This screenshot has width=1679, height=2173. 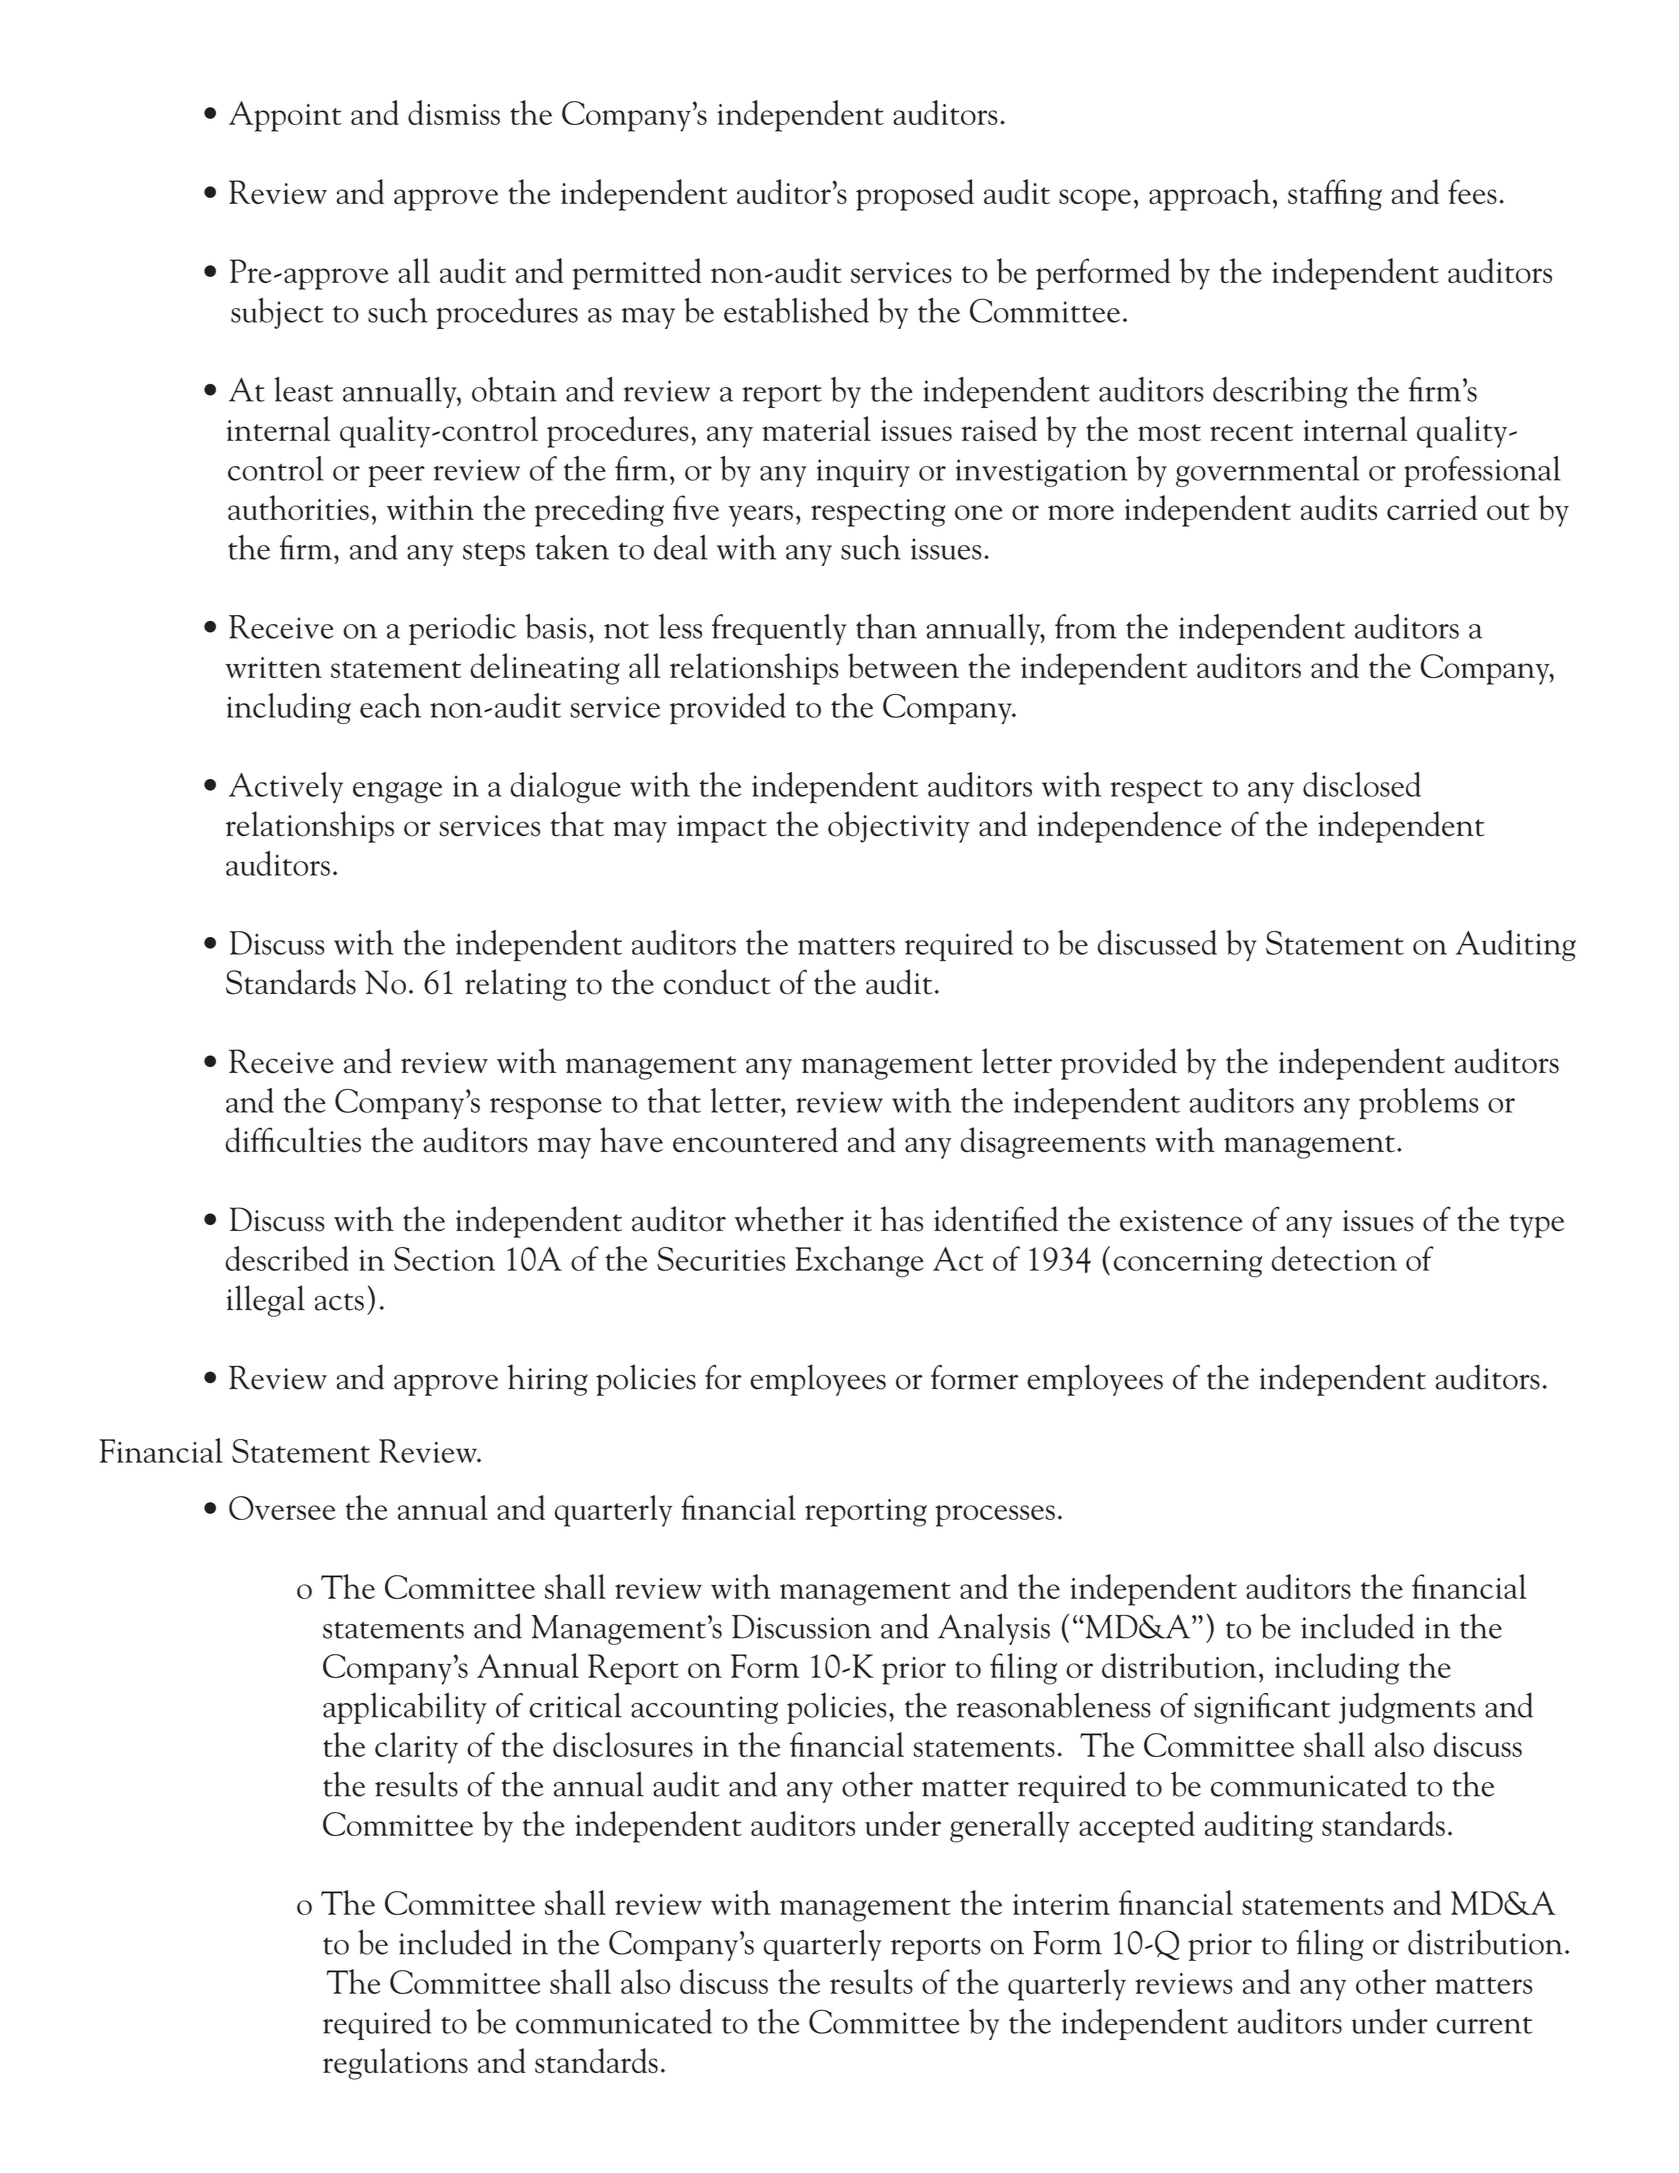 I want to click on Analysis, so click(x=994, y=1629).
